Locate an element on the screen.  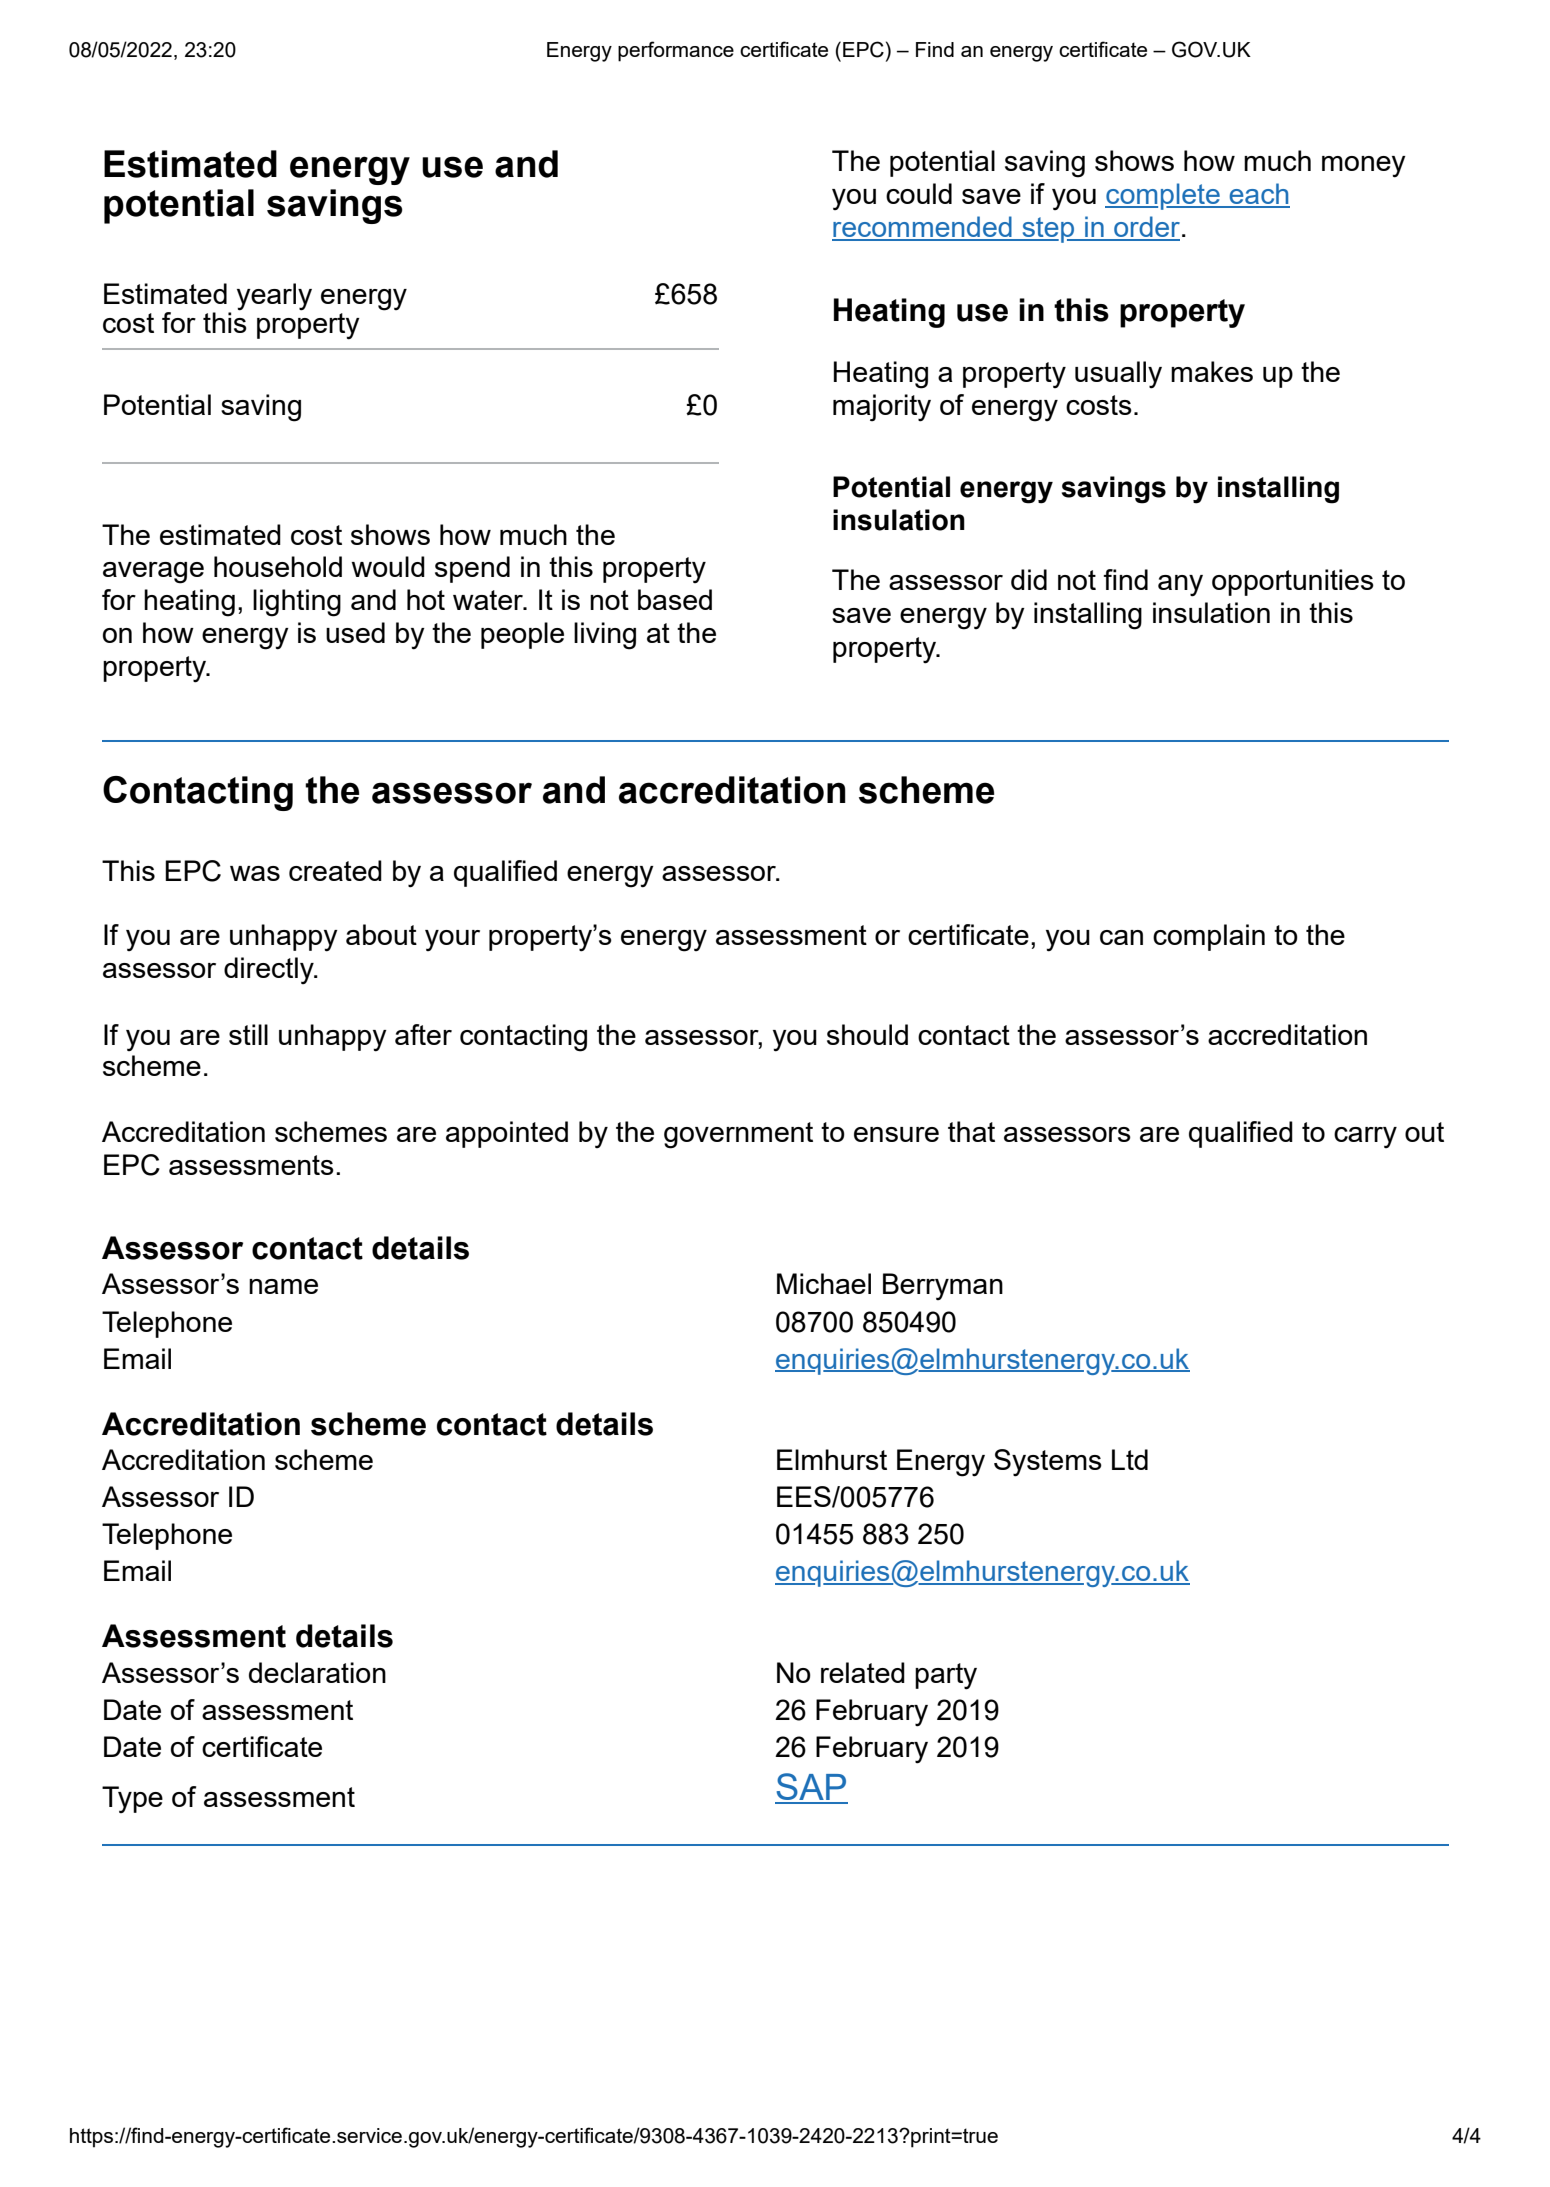
related is located at coordinates (863, 1672).
